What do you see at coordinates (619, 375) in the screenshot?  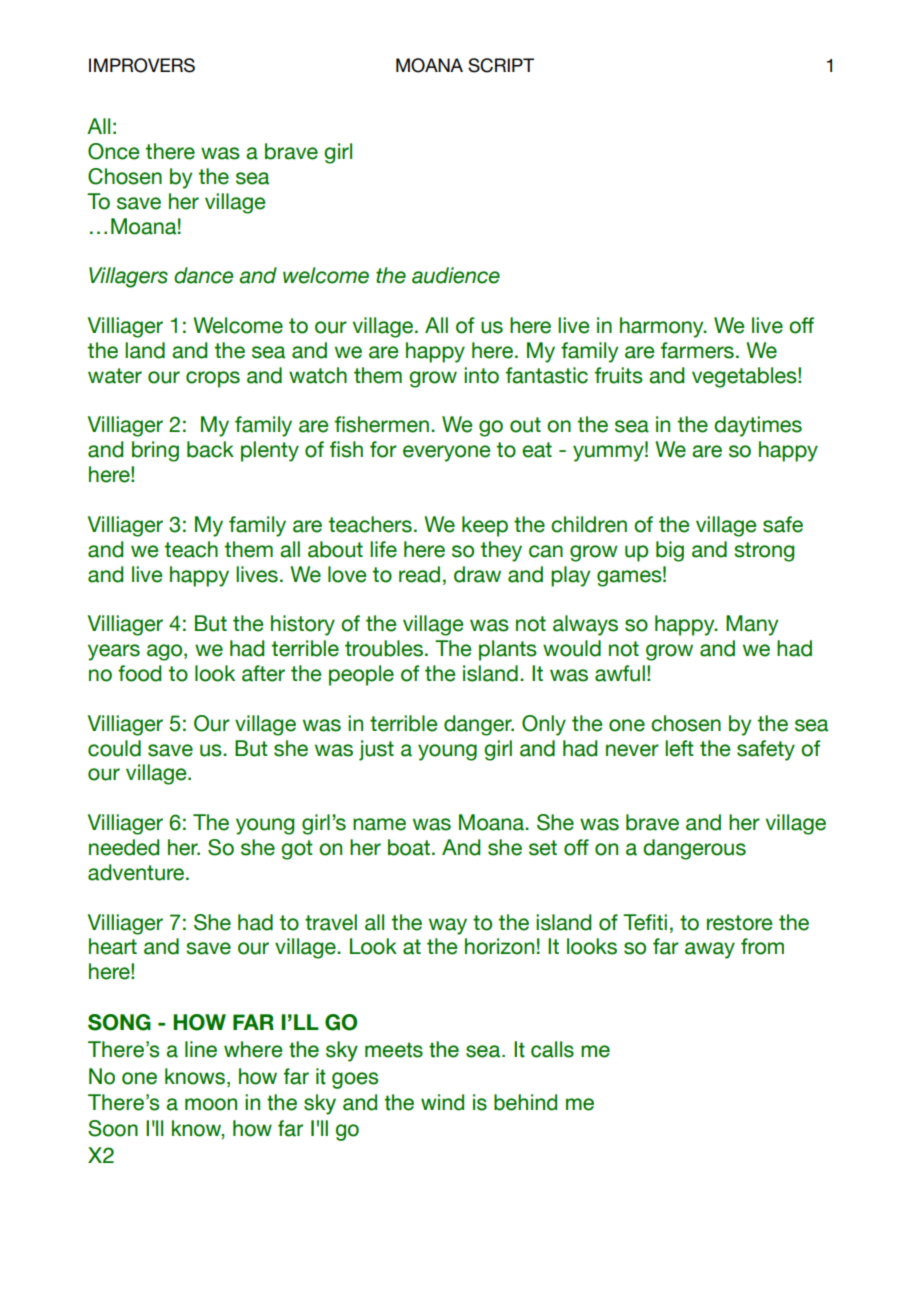 I see `fruits` at bounding box center [619, 375].
